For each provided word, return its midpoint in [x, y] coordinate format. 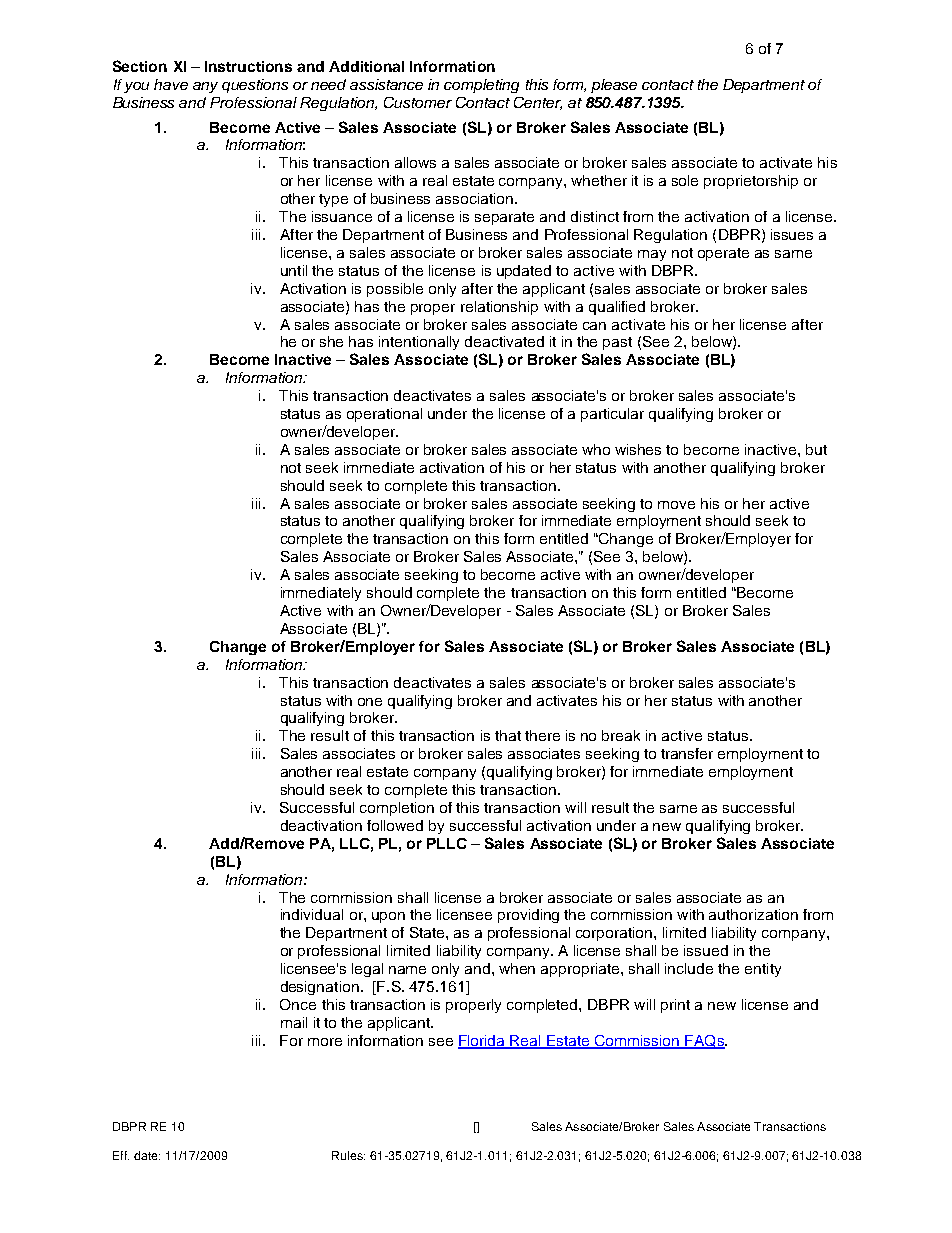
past [617, 343]
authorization [753, 914]
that [508, 735]
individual [312, 914]
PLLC [447, 843]
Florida [483, 1041]
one [370, 702]
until [294, 270]
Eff [121, 1155]
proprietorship [751, 182]
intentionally [419, 343]
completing [481, 86]
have [171, 84]
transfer [687, 753]
